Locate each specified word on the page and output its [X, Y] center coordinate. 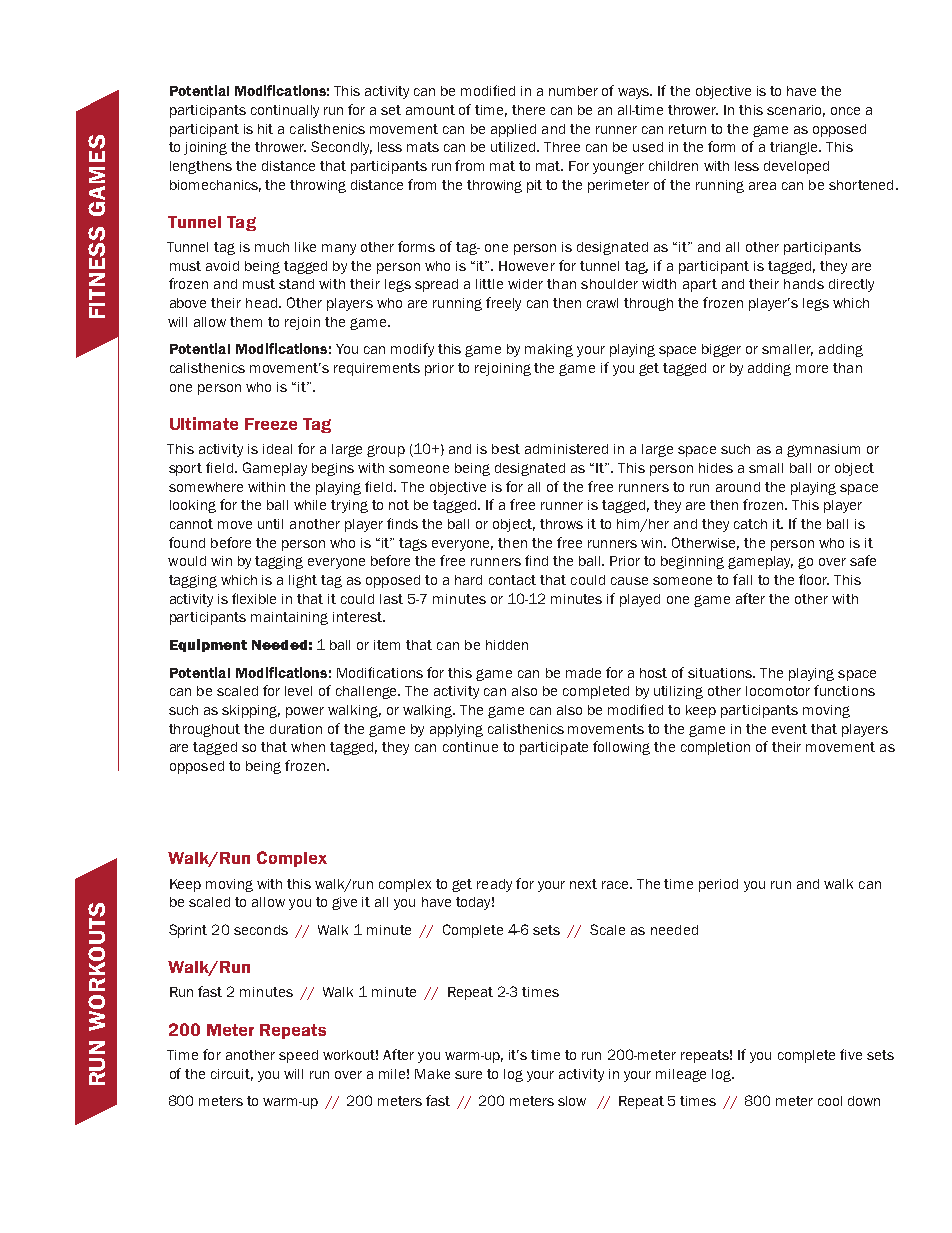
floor [814, 579]
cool [830, 1101]
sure [468, 1075]
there [528, 110]
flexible [254, 598]
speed [298, 1056]
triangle [795, 148]
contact [512, 580]
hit [265, 129]
